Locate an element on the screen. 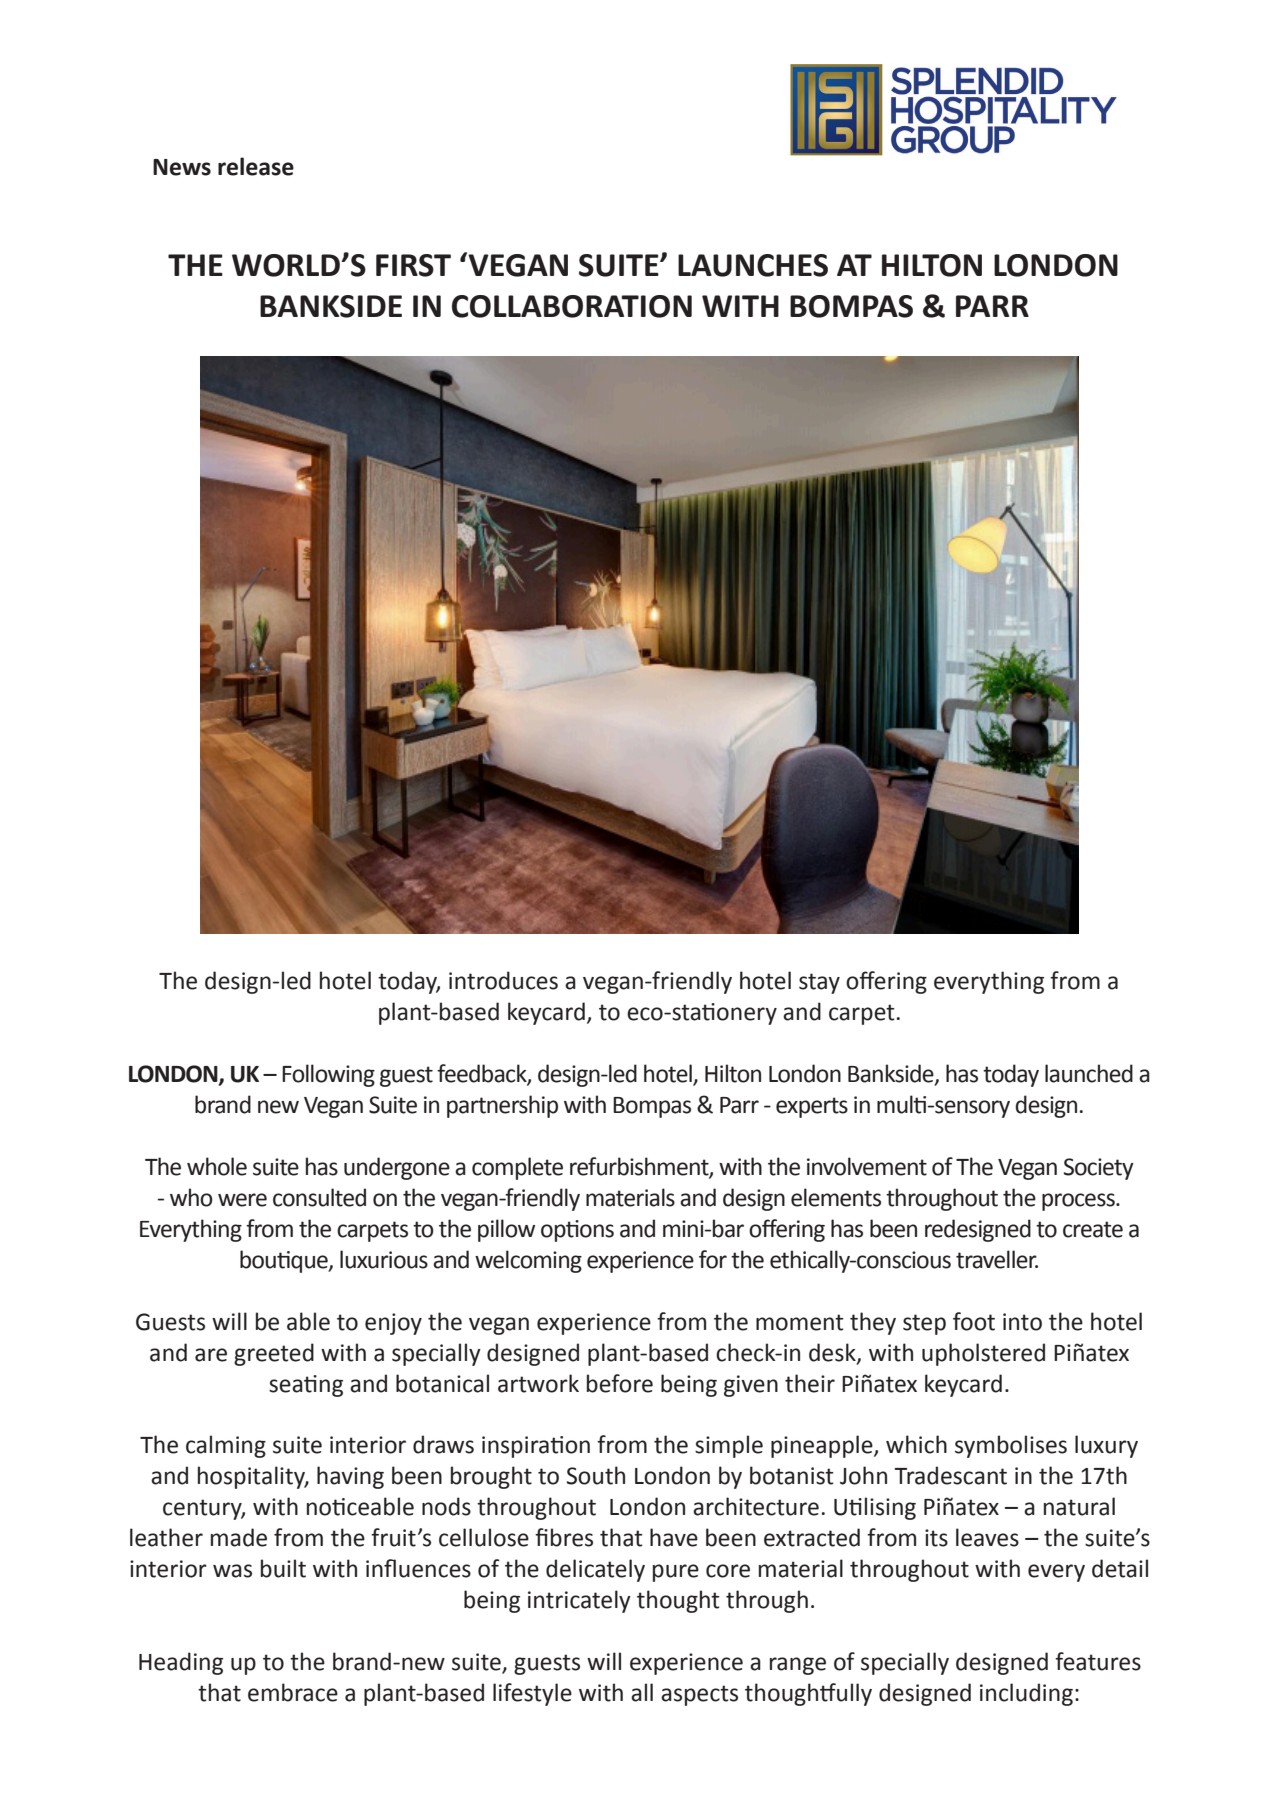 The image size is (1279, 1809). options is located at coordinates (577, 1231).
